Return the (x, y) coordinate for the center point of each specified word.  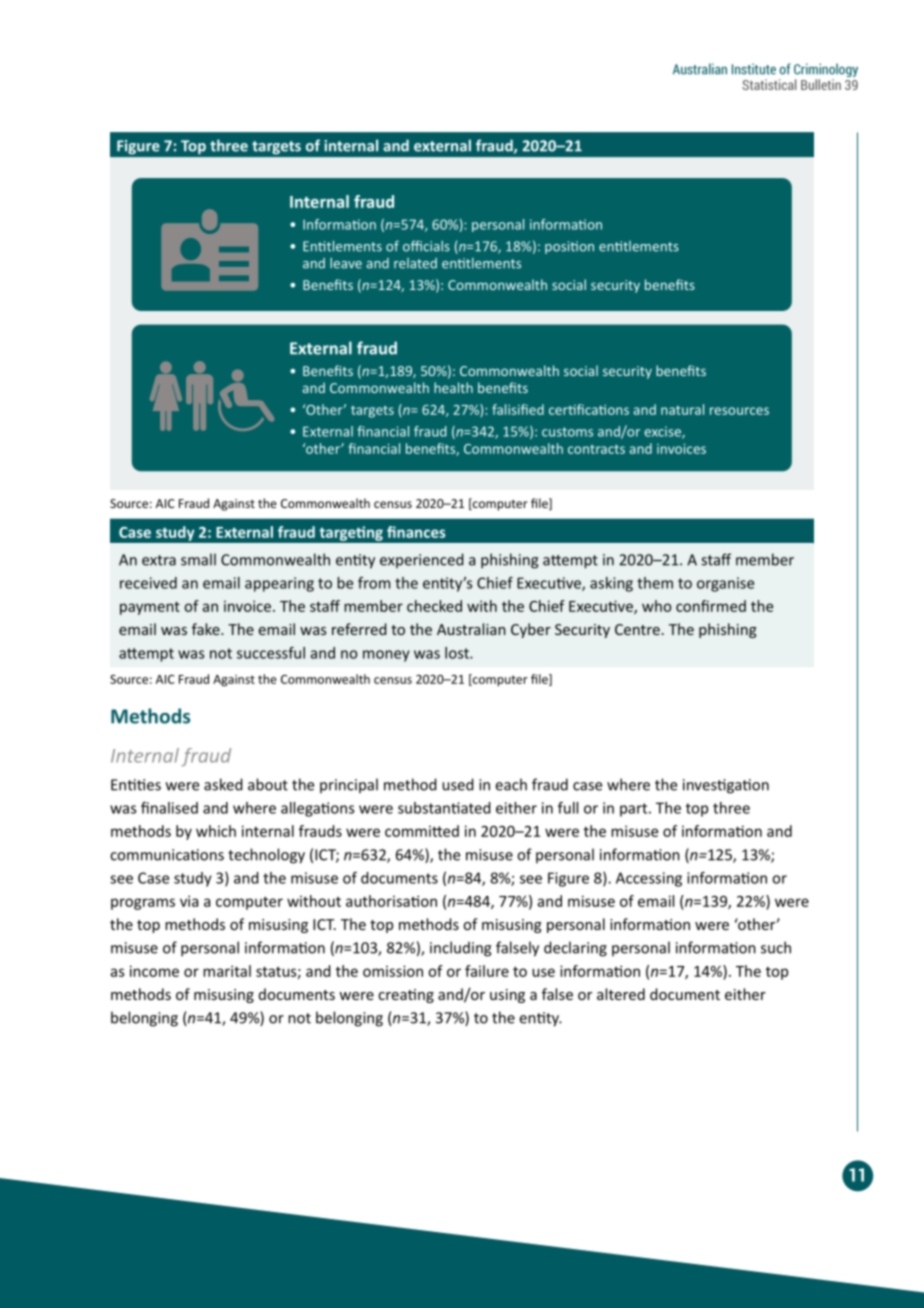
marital (227, 971)
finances (416, 532)
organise (725, 584)
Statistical (769, 84)
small (198, 559)
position (569, 247)
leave (346, 263)
